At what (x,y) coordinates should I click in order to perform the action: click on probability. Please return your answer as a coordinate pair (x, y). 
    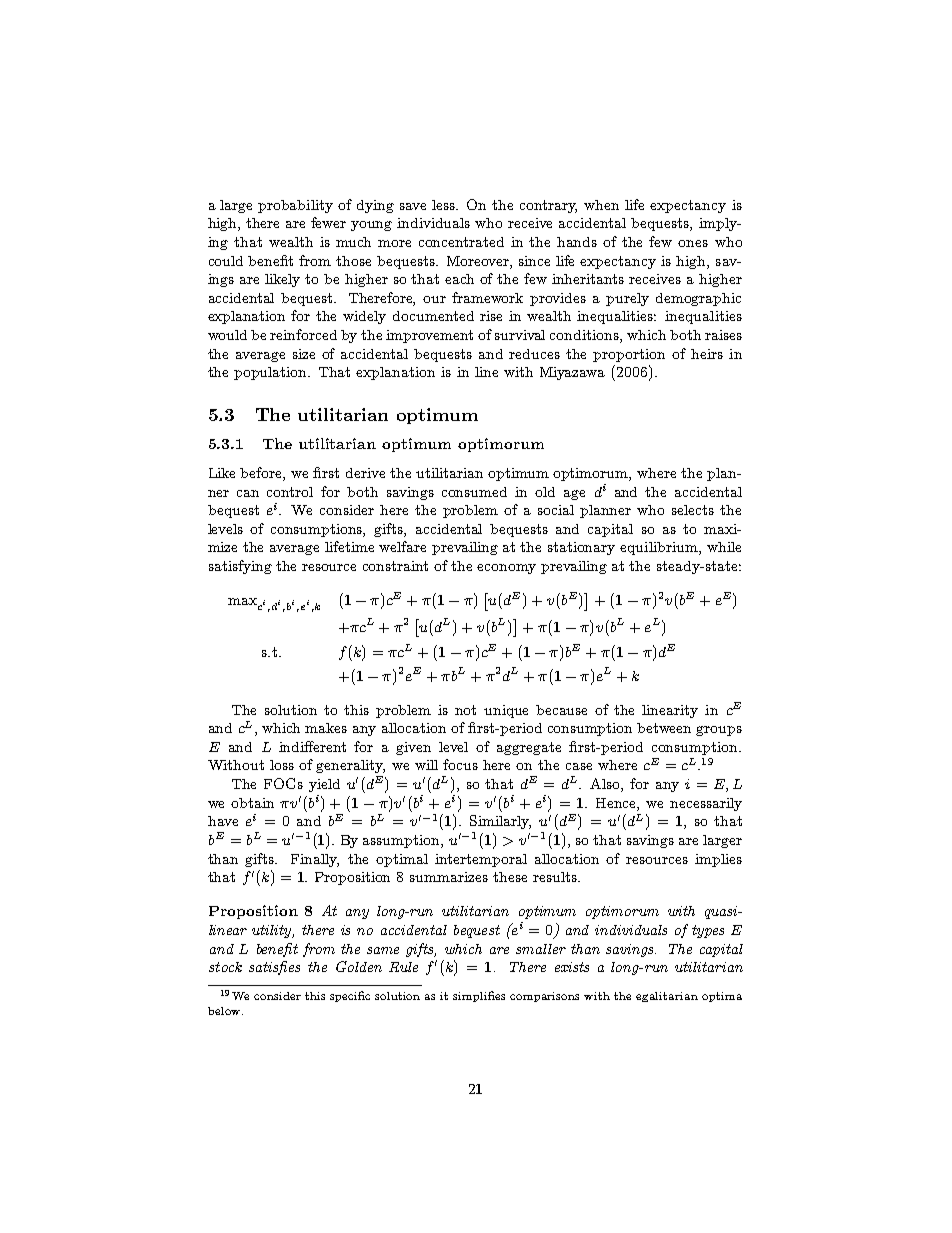
    Looking at the image, I should click on (295, 206).
